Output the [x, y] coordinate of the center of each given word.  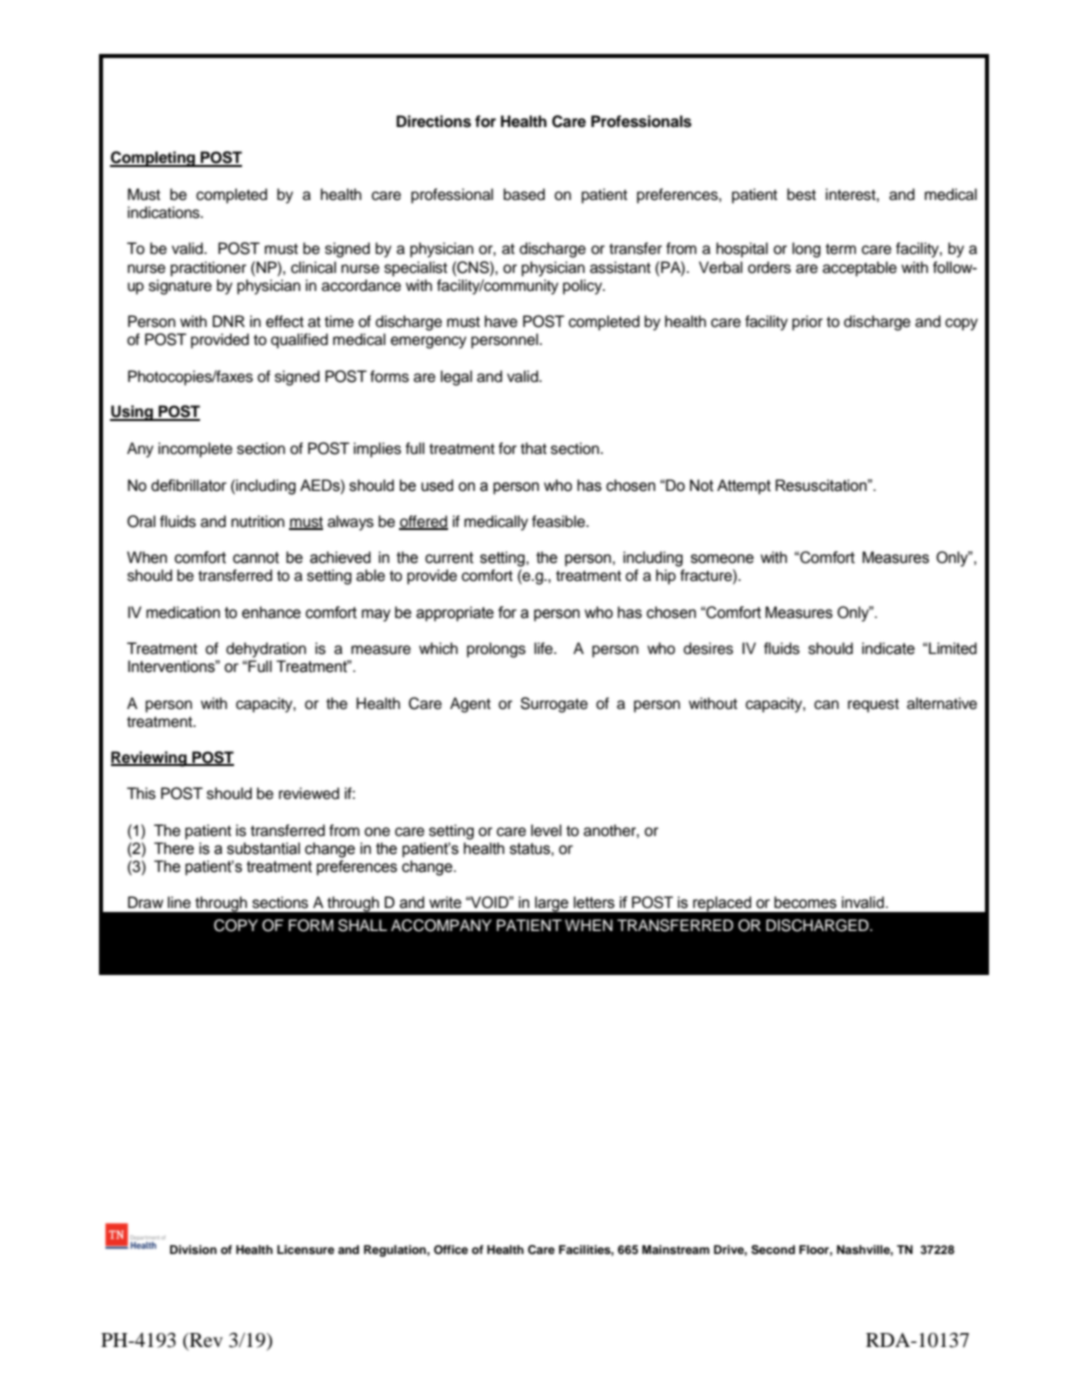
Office [451, 1250]
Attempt [744, 487]
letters [594, 902]
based [524, 194]
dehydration [266, 650]
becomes [805, 902]
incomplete [195, 450]
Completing [153, 159]
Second [773, 1250]
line [179, 902]
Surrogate [554, 705]
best [801, 194]
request [873, 706]
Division [193, 1249]
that [533, 448]
